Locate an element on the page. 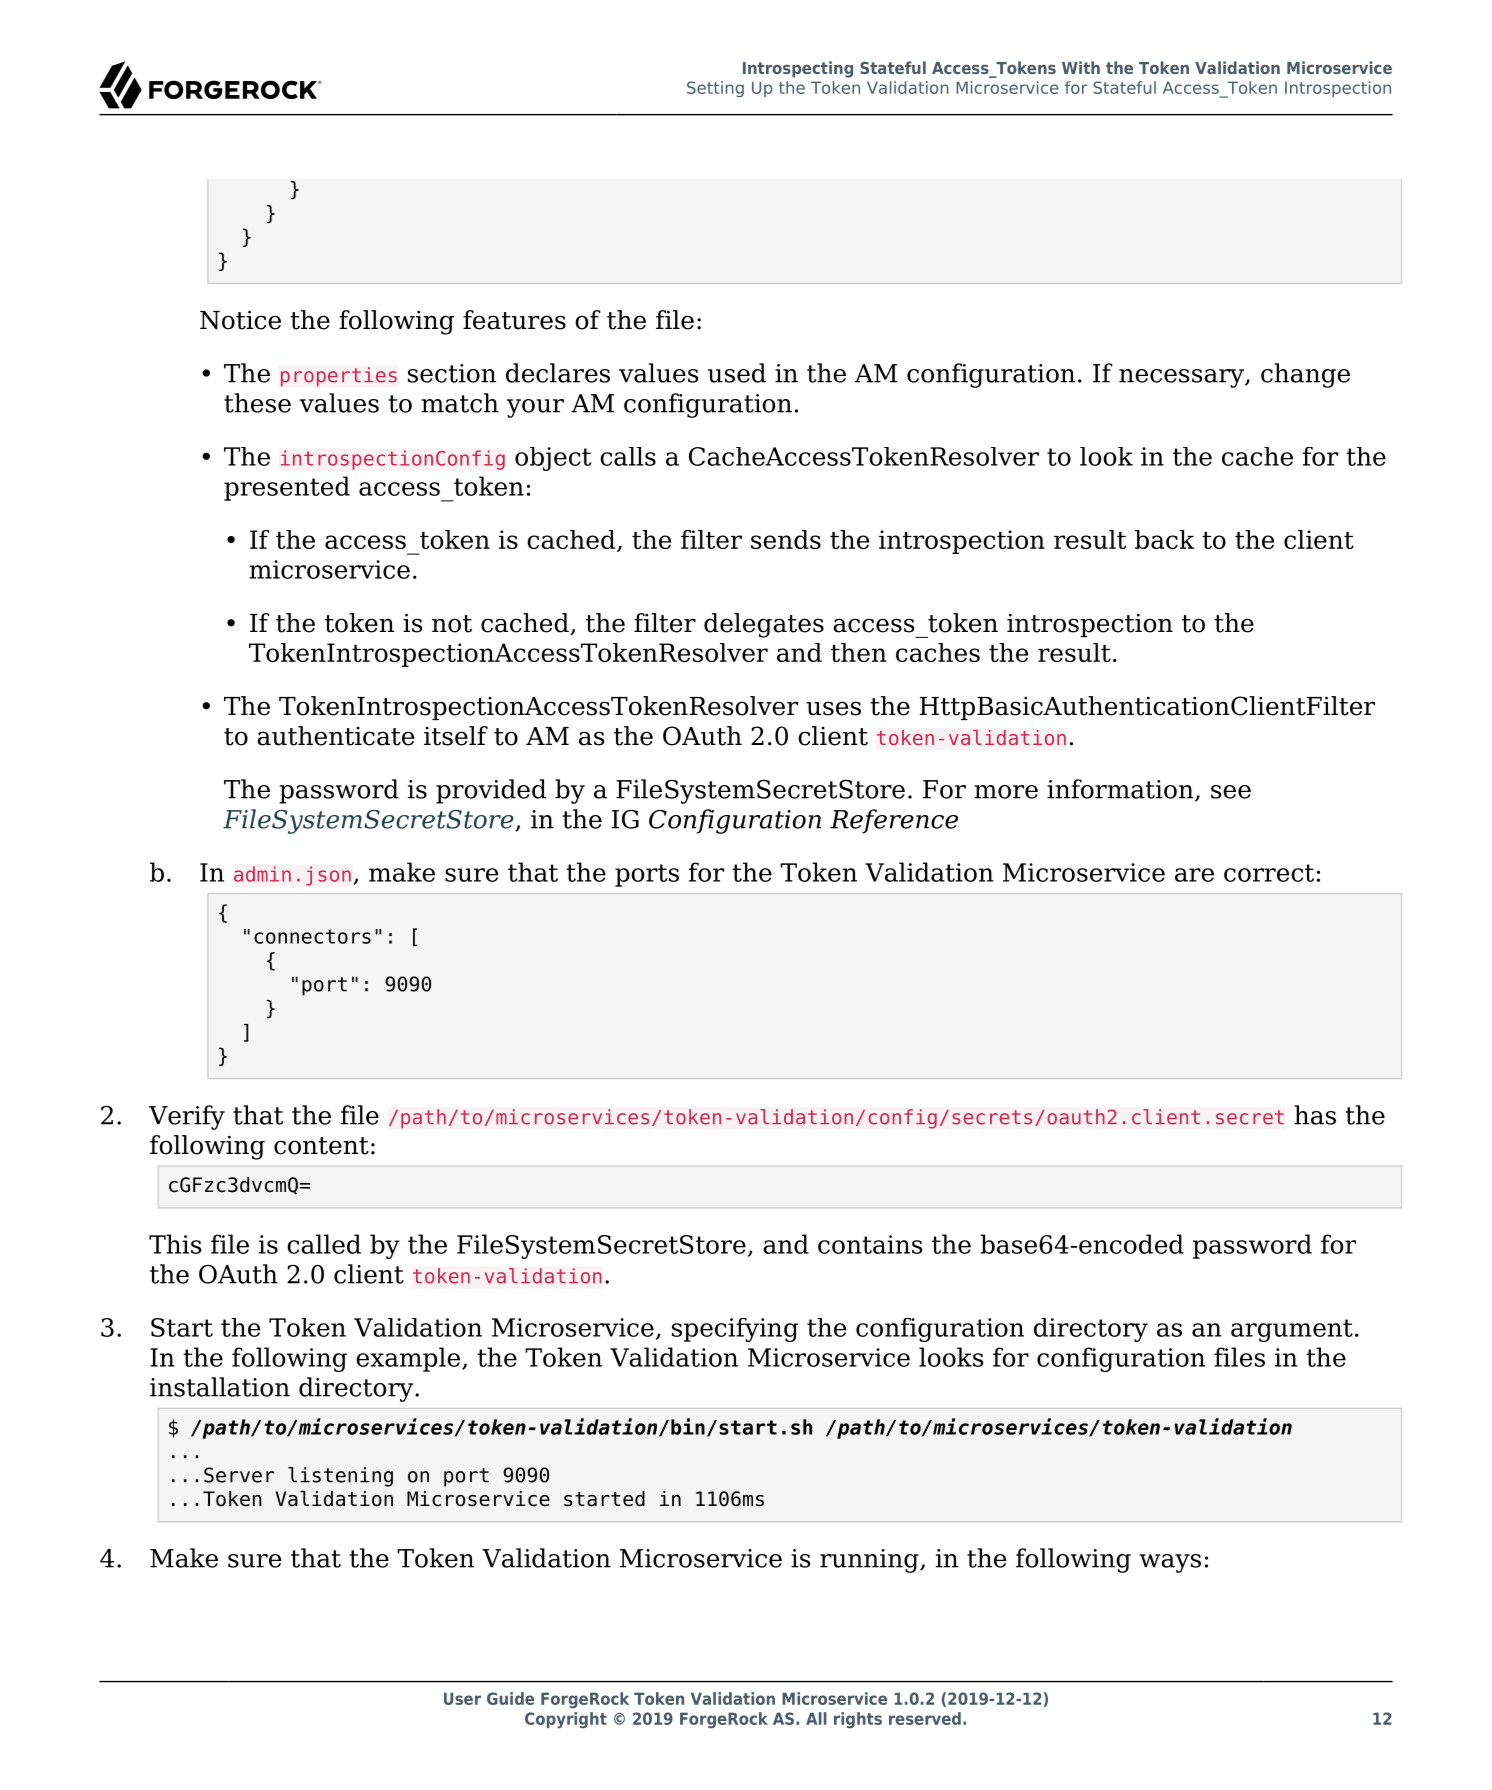  User is located at coordinates (462, 1698).
